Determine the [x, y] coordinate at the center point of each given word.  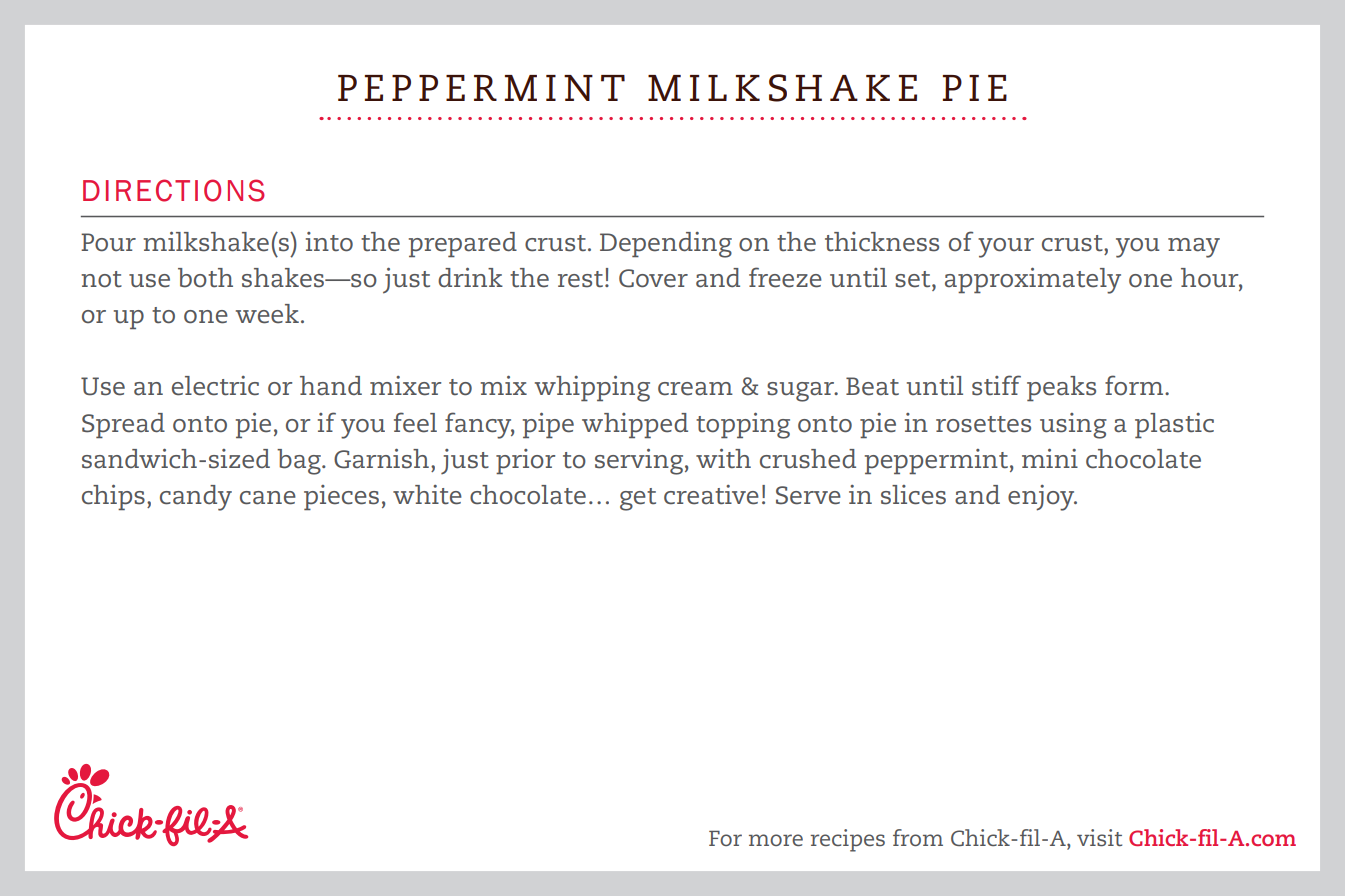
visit [1099, 837]
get [638, 499]
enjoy [1042, 498]
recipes [847, 840]
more [776, 840]
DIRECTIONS [174, 190]
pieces [341, 497]
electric [215, 386]
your [1006, 248]
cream [695, 389]
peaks [1061, 388]
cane [268, 498]
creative [711, 495]
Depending [666, 245]
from [918, 837]
